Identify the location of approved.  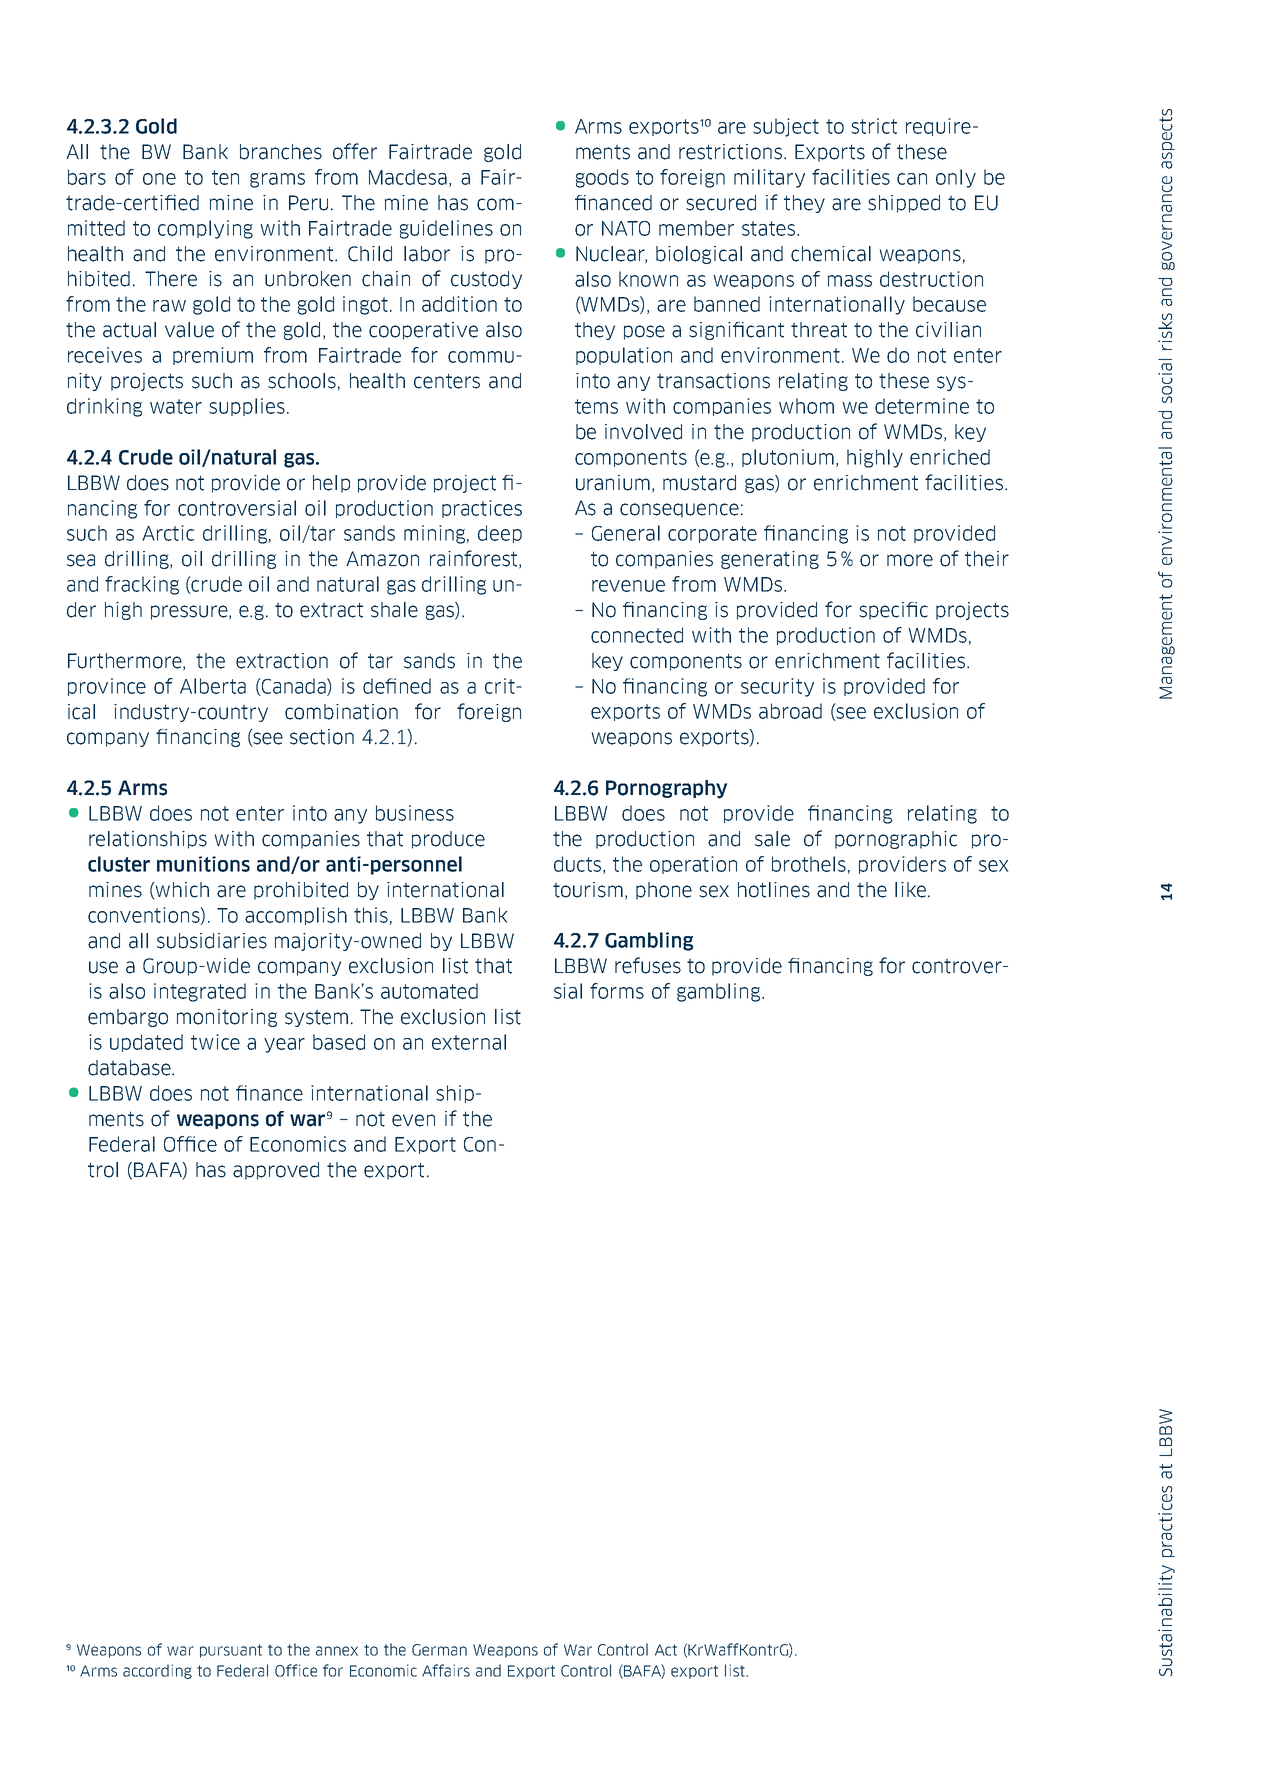
(276, 1171).
